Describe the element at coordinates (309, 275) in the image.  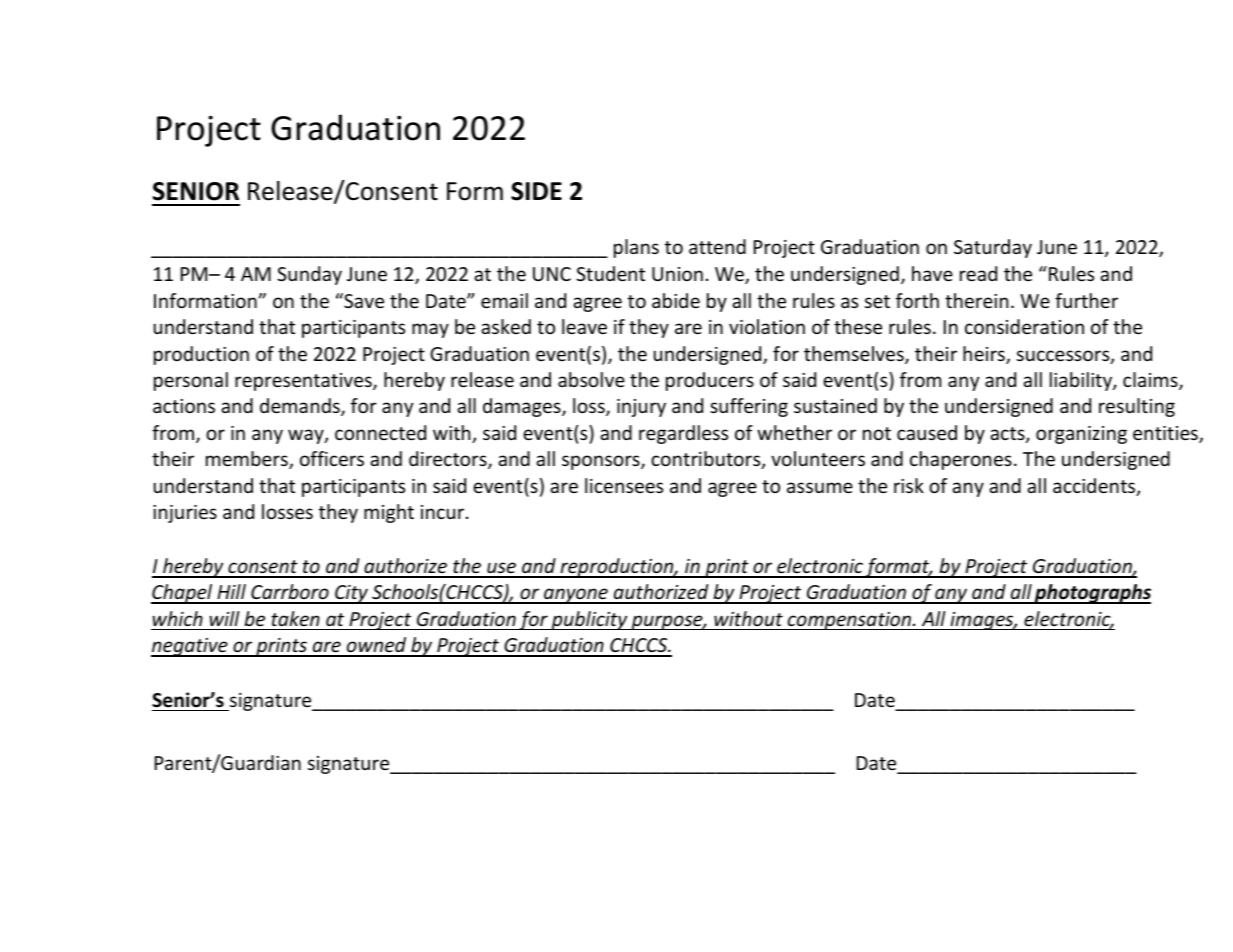
I see `Sunday` at that location.
